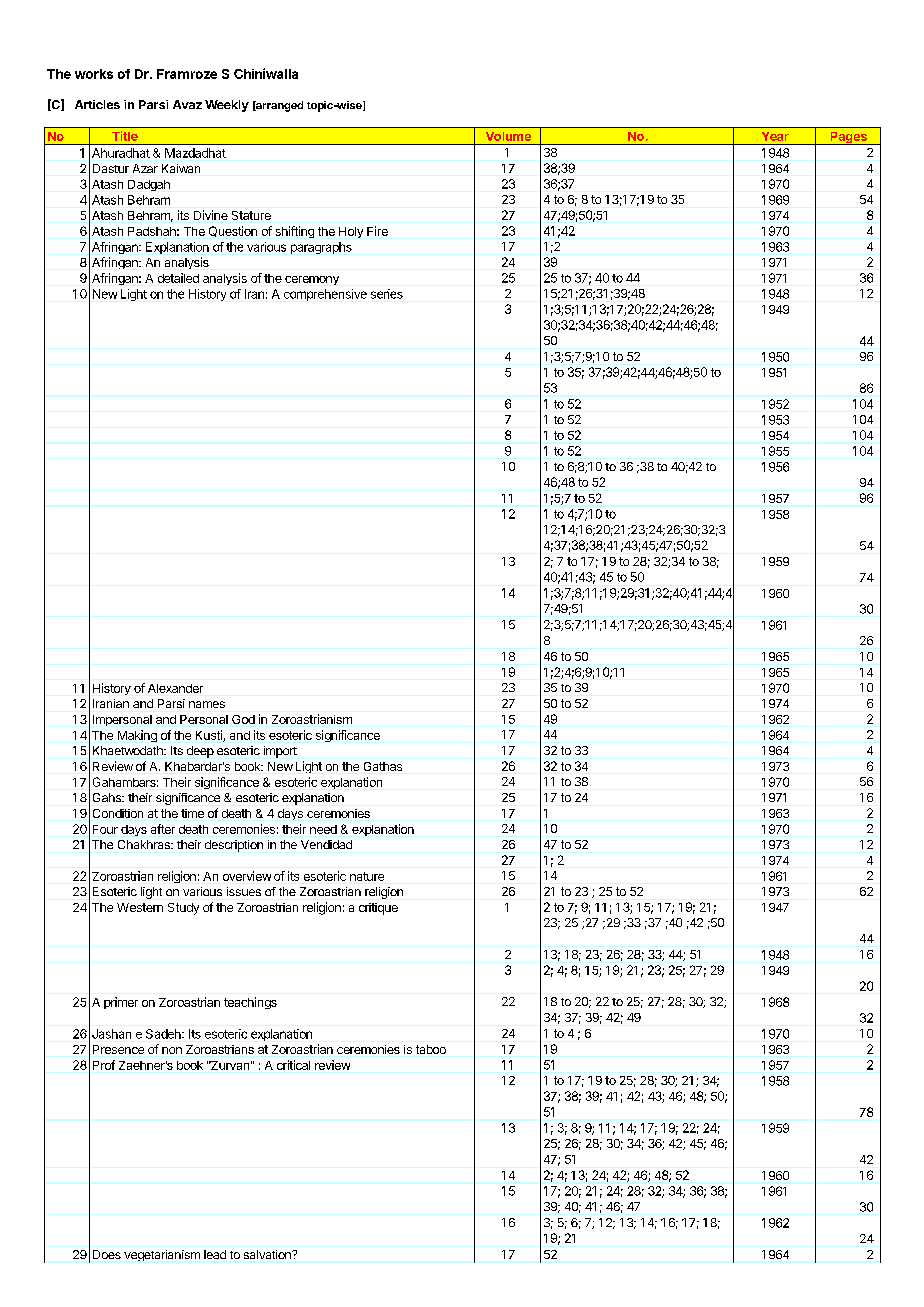  What do you see at coordinates (431, 1049) in the image?
I see `taboo` at bounding box center [431, 1049].
